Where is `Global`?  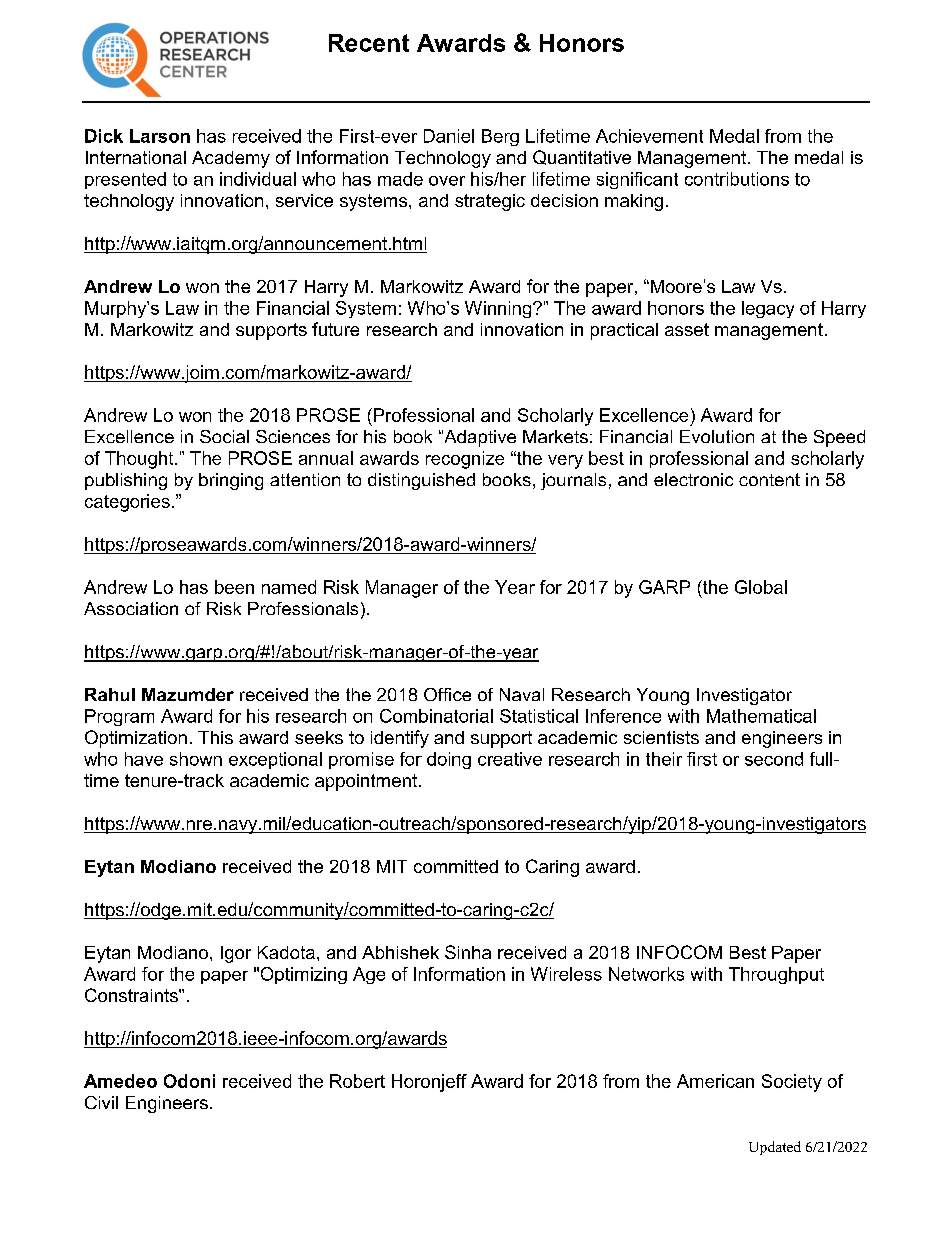 Global is located at coordinates (761, 587).
